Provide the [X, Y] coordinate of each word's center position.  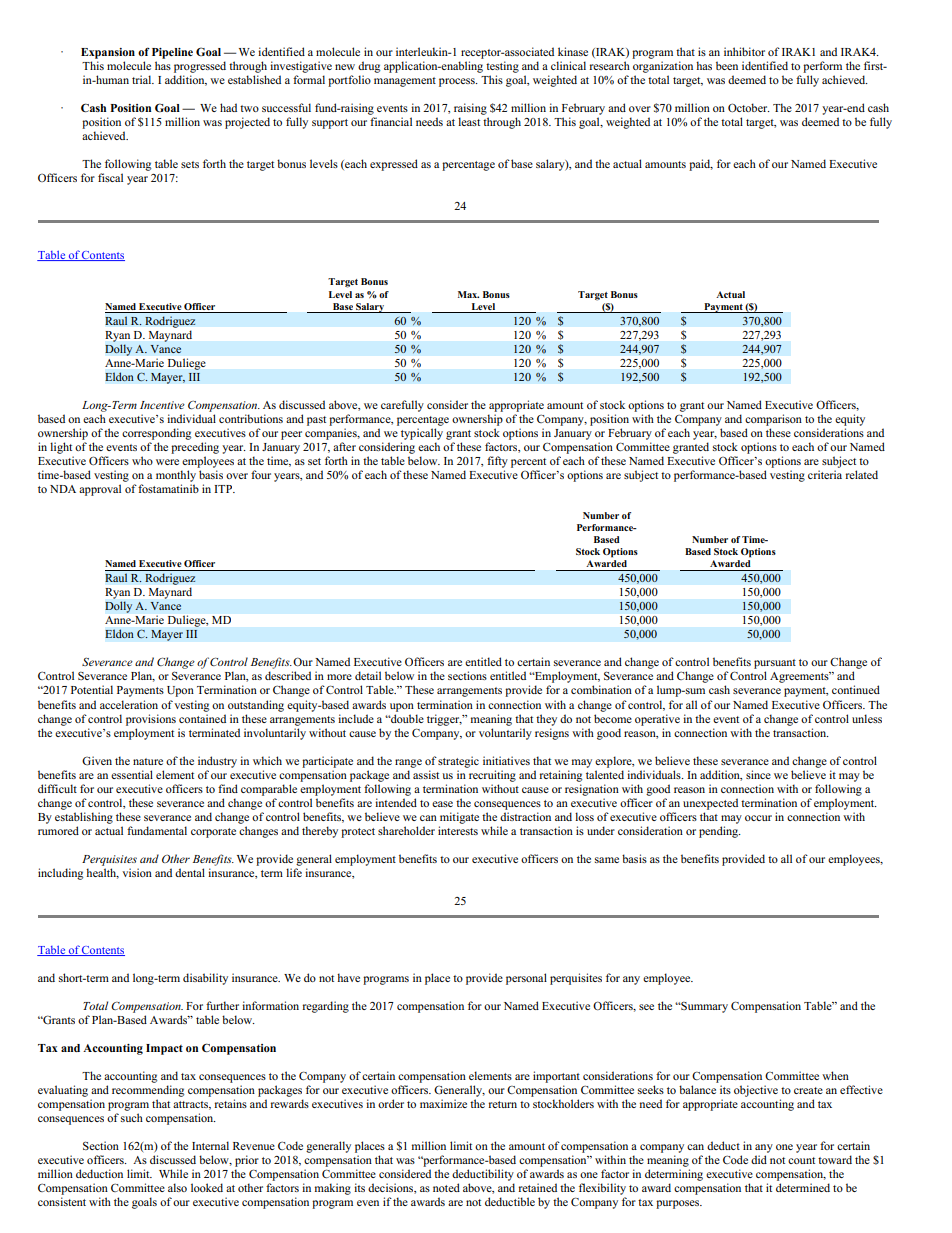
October [749, 107]
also [177, 1187]
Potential [92, 689]
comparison [773, 420]
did [759, 1159]
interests [458, 830]
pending [720, 832]
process [458, 82]
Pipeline [172, 53]
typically [422, 434]
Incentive [162, 405]
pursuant [775, 665]
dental [190, 872]
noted [446, 1187]
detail [368, 675]
